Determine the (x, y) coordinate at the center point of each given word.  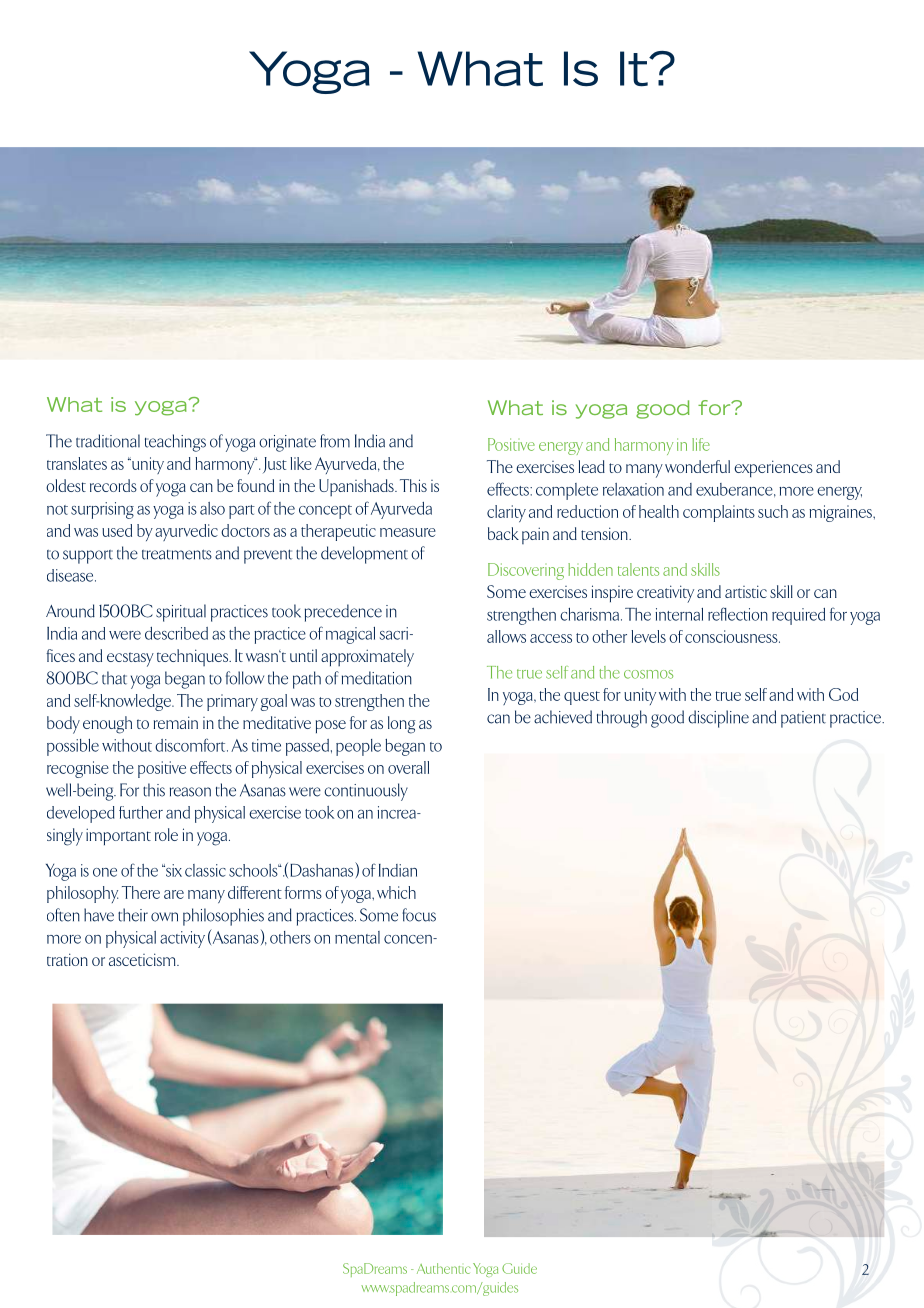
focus (419, 915)
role (166, 834)
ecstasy (130, 659)
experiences (773, 468)
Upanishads (357, 487)
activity (182, 939)
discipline (718, 719)
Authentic (443, 1268)
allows (506, 636)
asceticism (143, 959)
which (396, 892)
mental (357, 937)
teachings (175, 443)
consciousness (732, 636)
